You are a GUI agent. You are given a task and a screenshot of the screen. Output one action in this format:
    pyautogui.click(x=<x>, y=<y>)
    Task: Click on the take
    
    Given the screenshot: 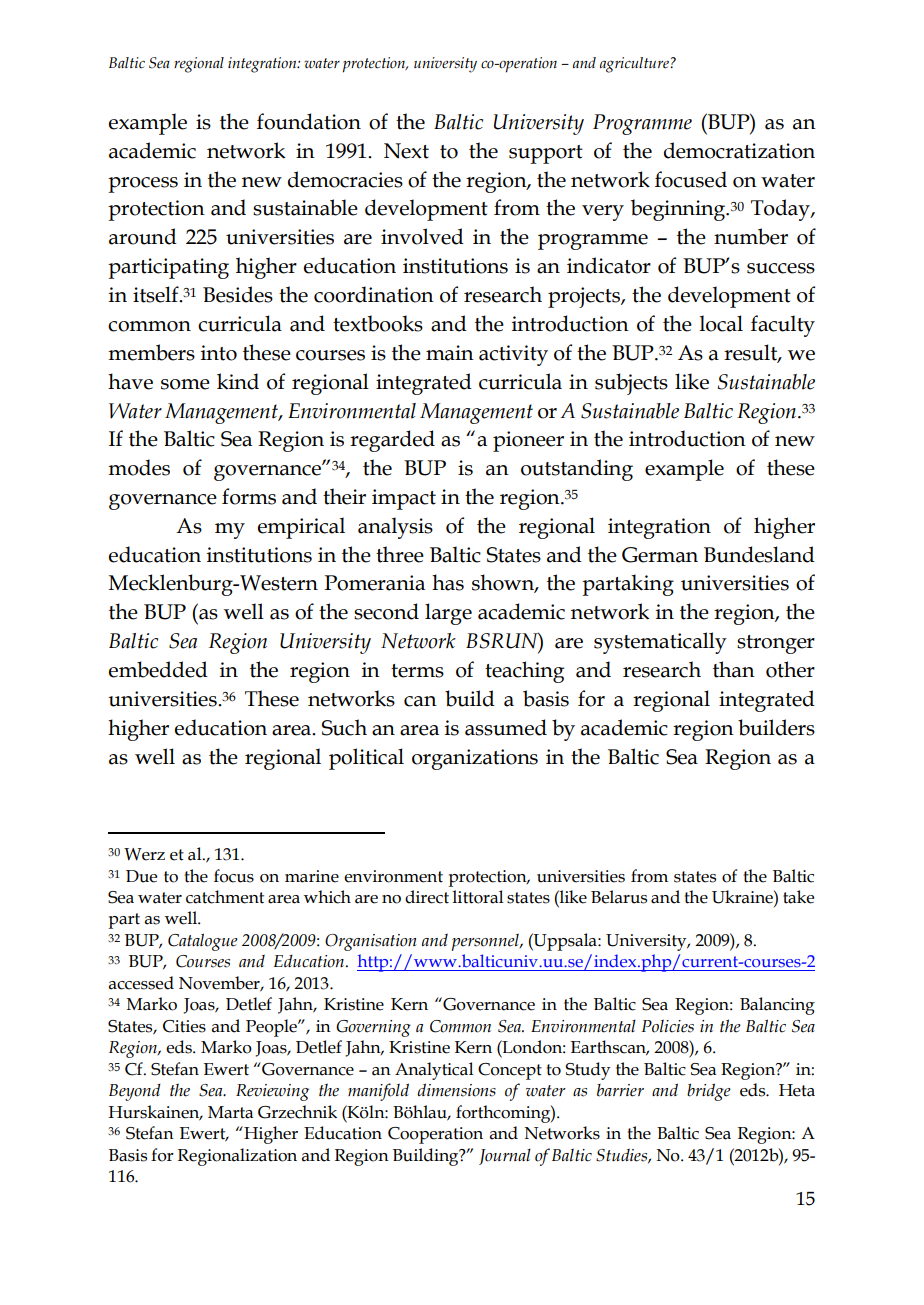 What is the action you would take?
    pyautogui.click(x=798, y=897)
